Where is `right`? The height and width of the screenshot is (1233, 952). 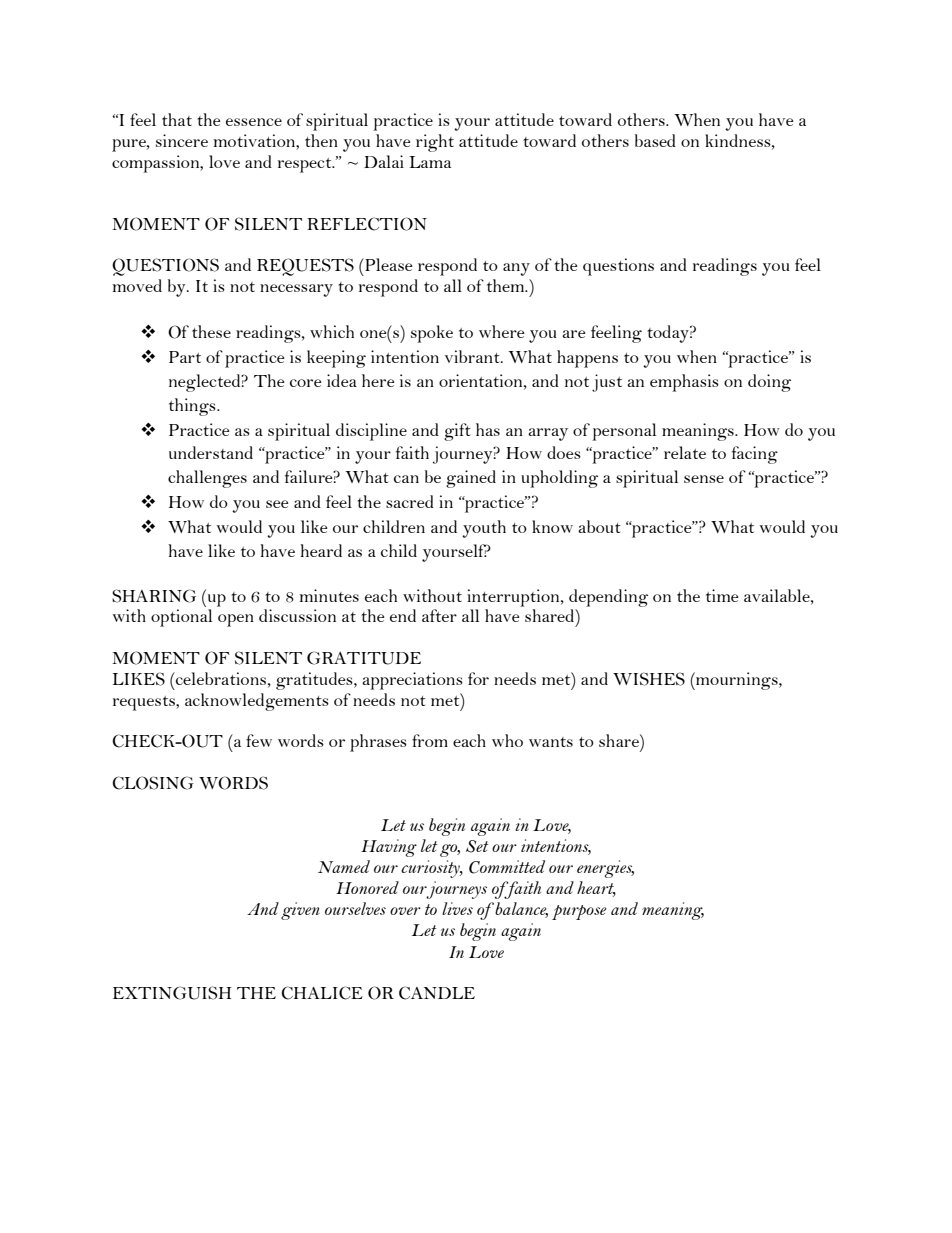
right is located at coordinates (435, 143).
